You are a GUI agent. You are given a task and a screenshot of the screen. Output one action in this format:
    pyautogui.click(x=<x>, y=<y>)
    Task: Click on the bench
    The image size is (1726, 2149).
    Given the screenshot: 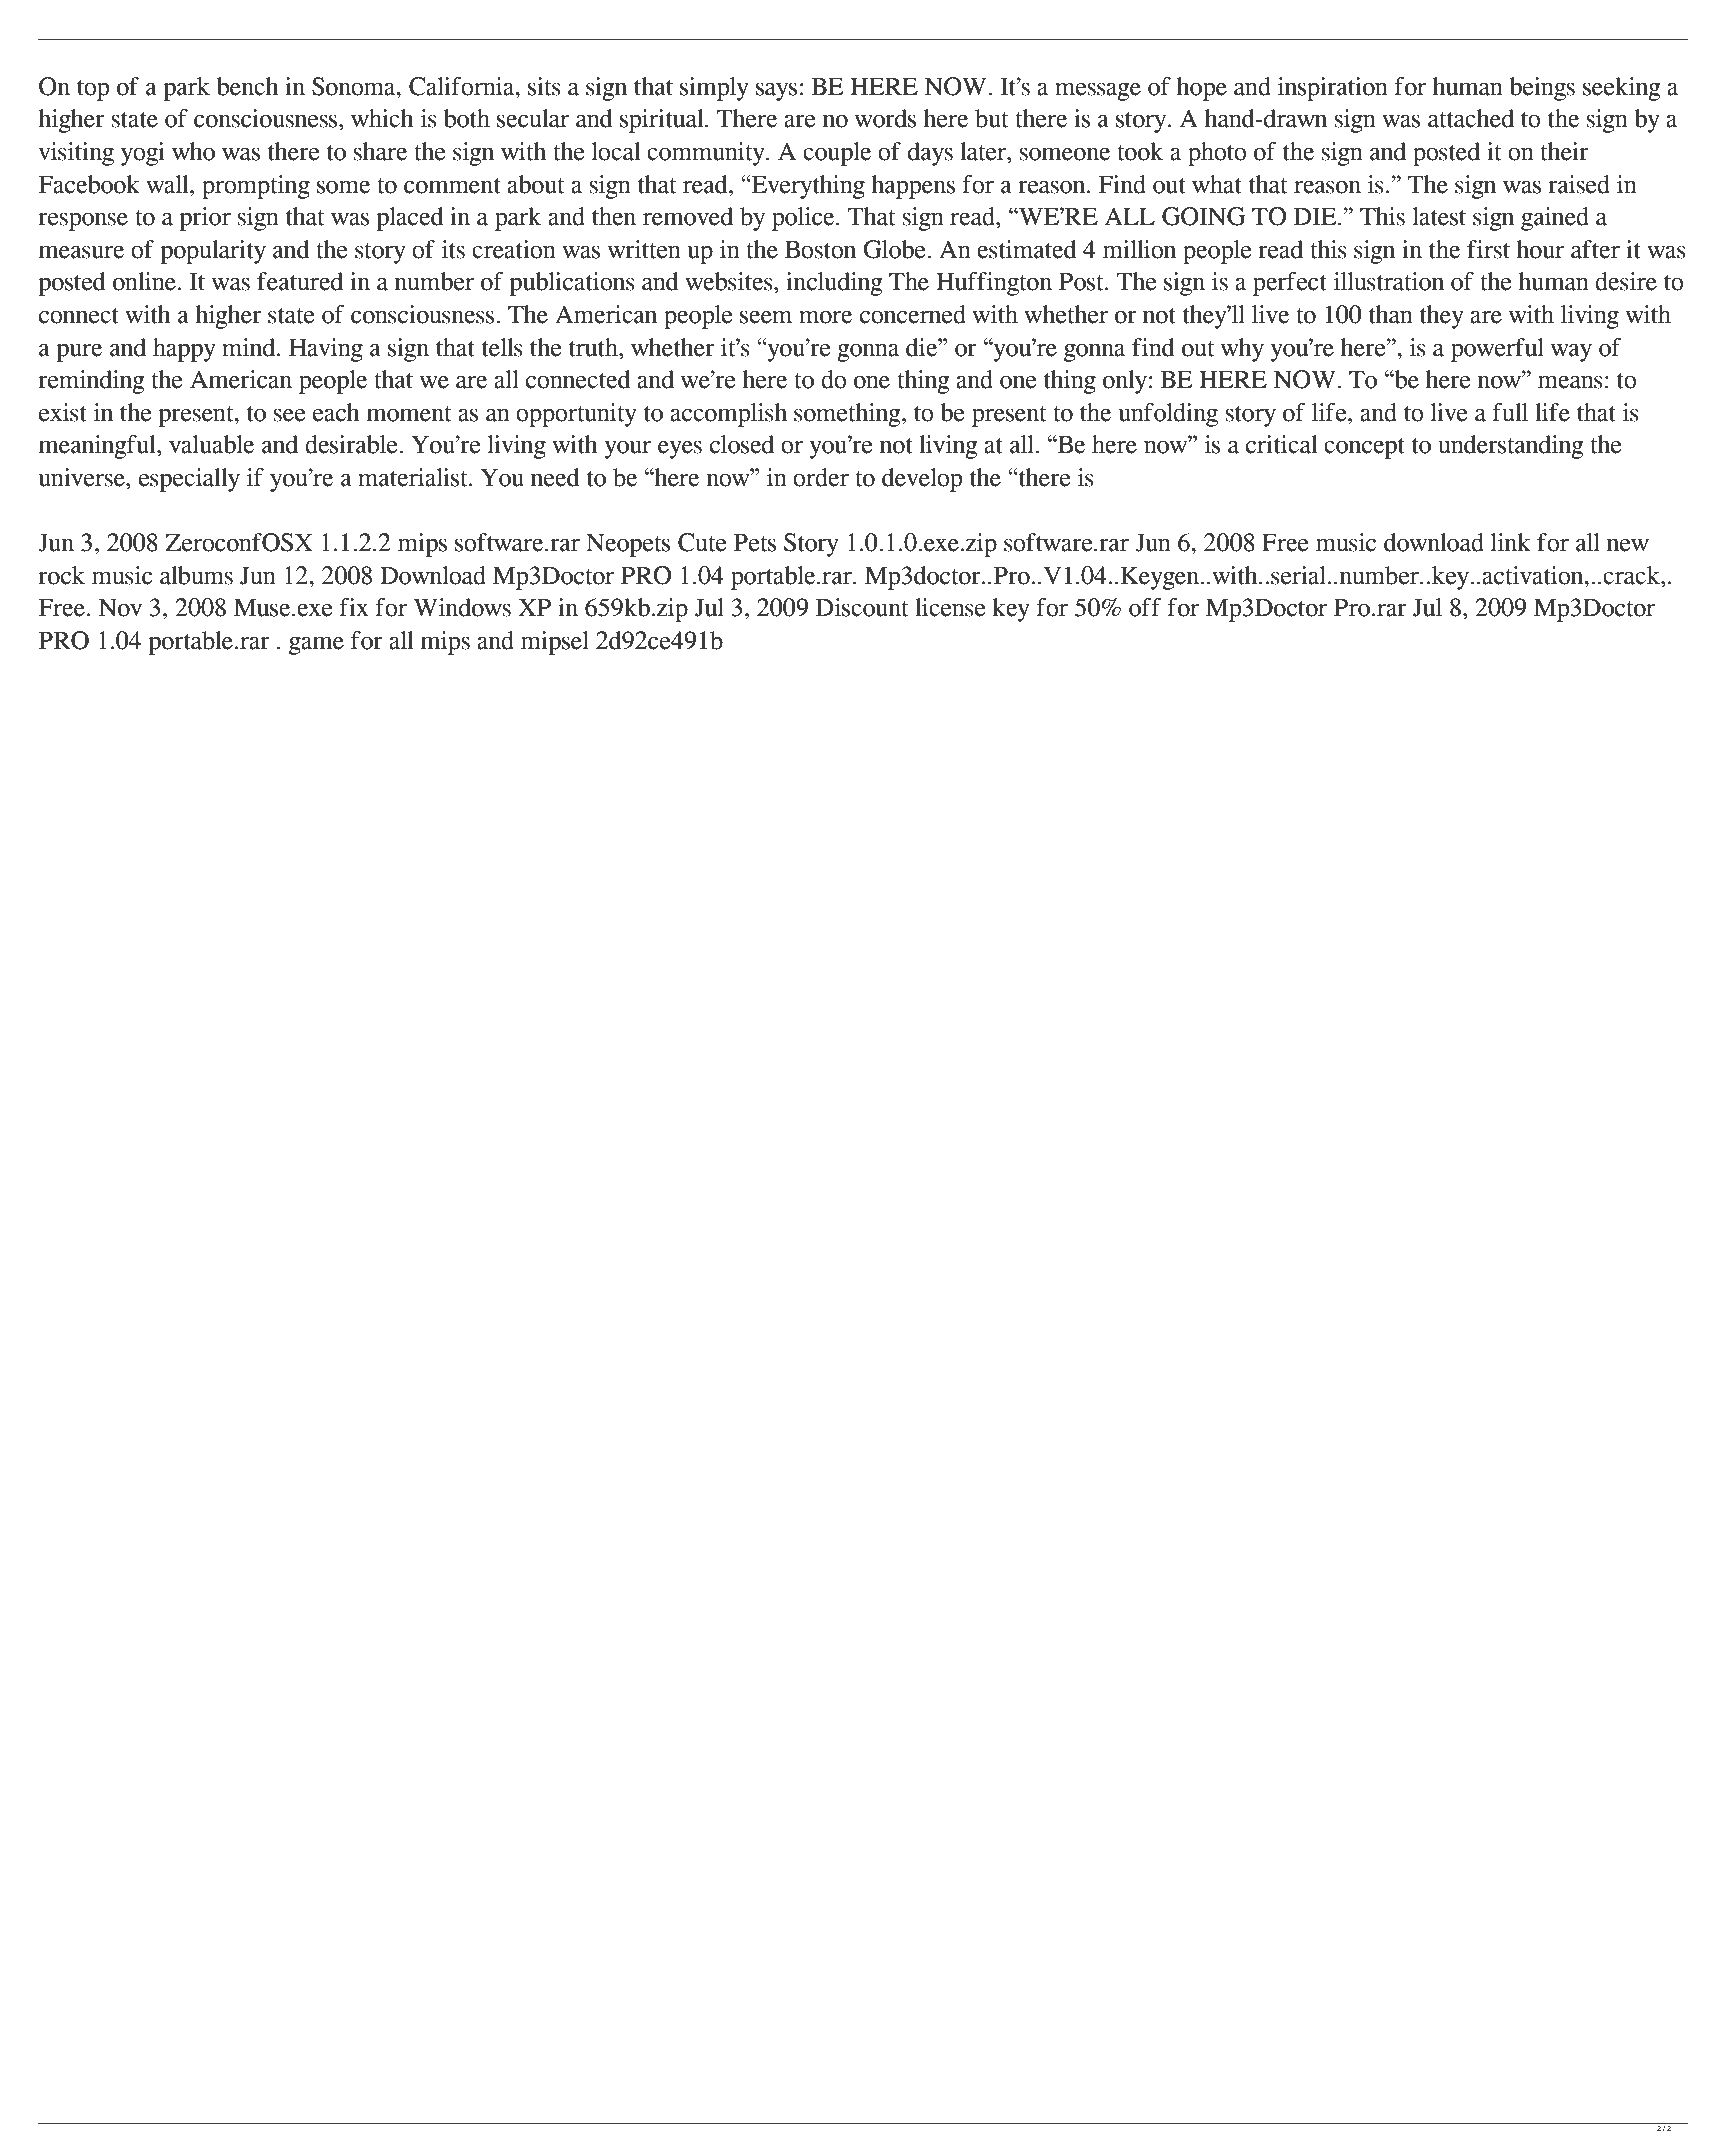 What is the action you would take?
    pyautogui.click(x=248, y=86)
